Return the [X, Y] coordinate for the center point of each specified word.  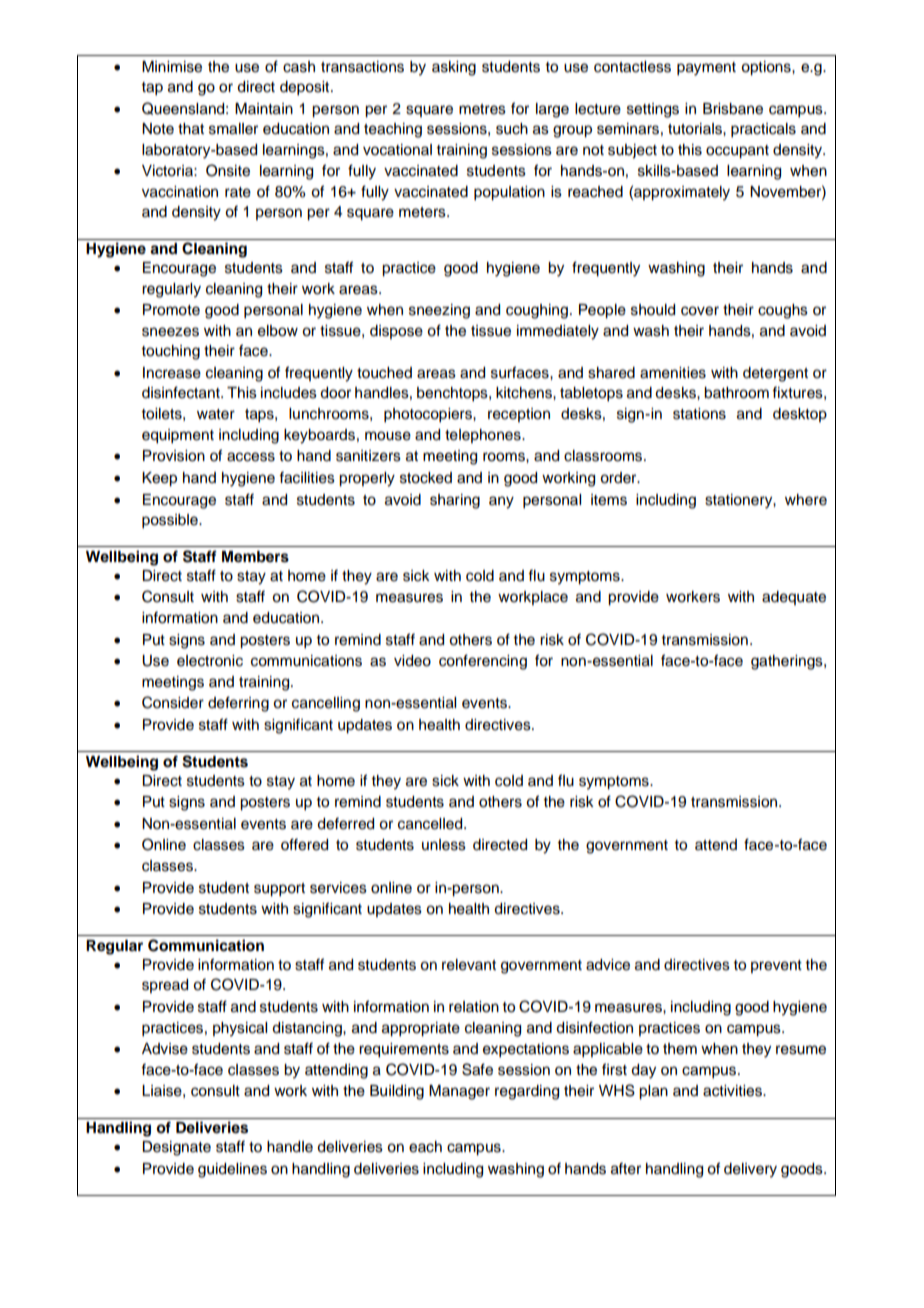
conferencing [483, 662]
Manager [459, 1092]
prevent [776, 966]
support [279, 890]
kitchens [525, 393]
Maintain [264, 109]
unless [444, 845]
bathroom [736, 393]
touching [171, 352]
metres [482, 109]
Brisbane [733, 109]
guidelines [232, 1170]
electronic [210, 661]
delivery [750, 1170]
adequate [794, 598]
